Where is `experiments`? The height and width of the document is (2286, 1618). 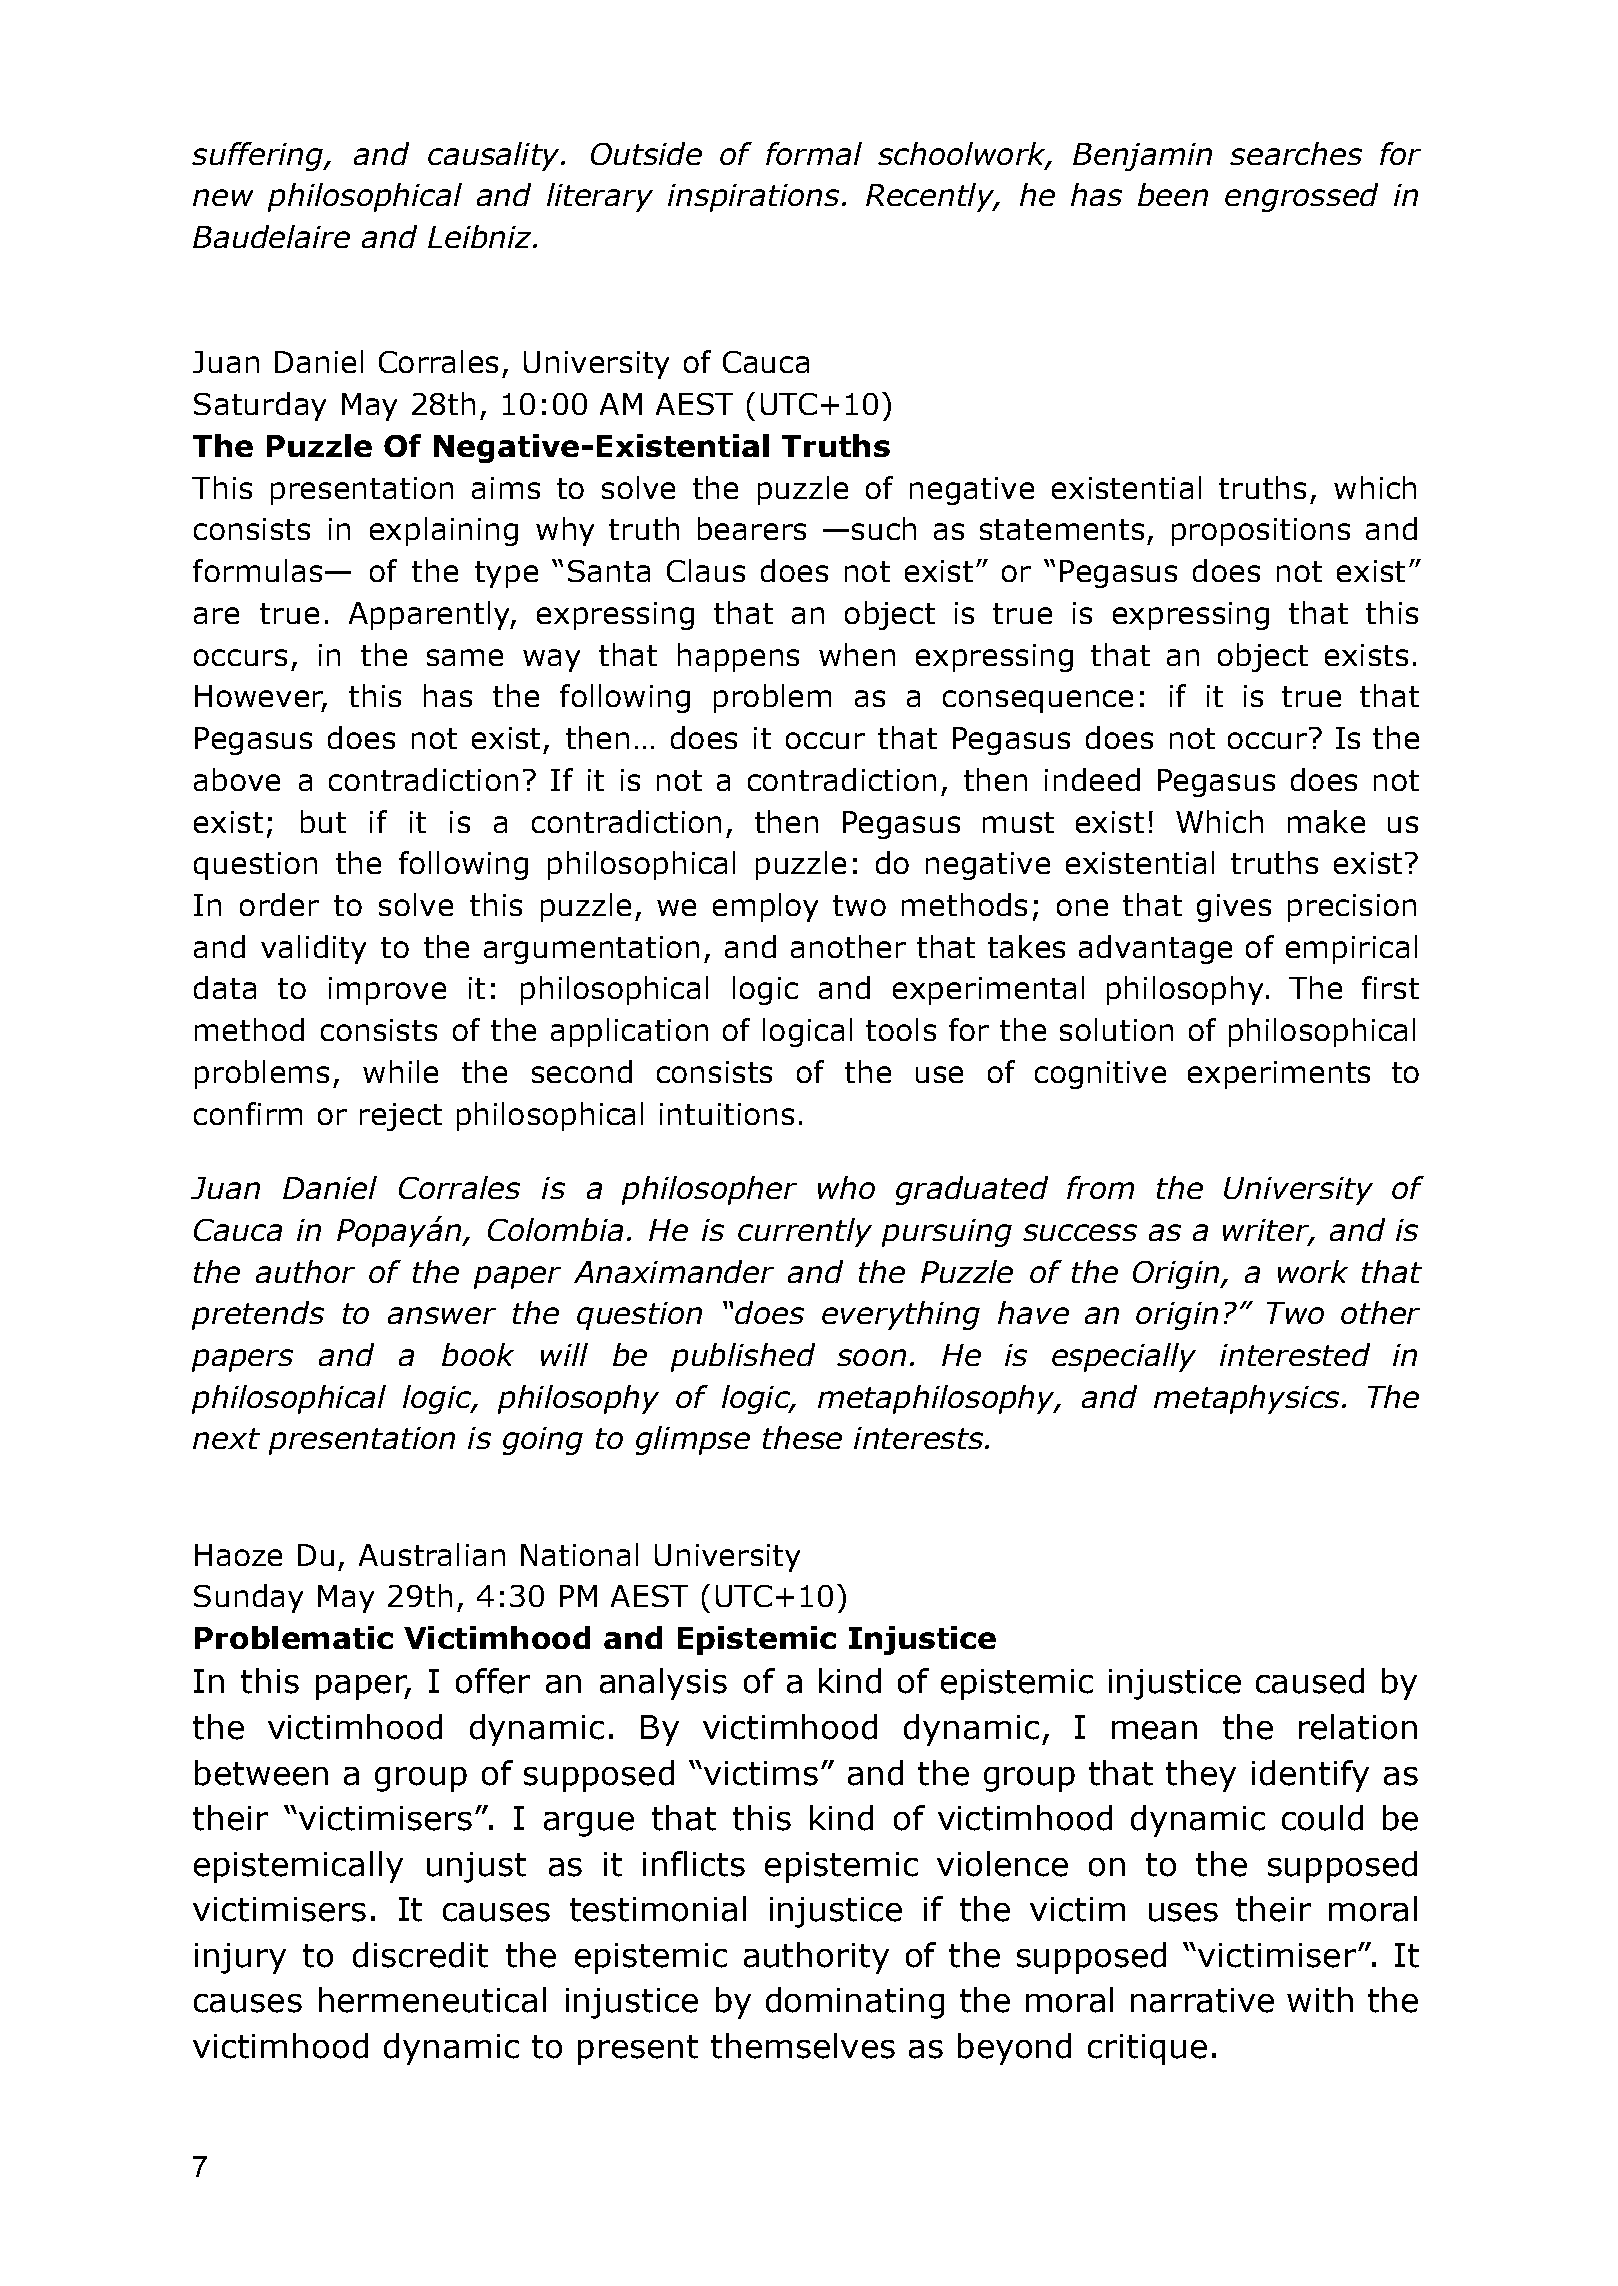
experiments is located at coordinates (1279, 1075).
